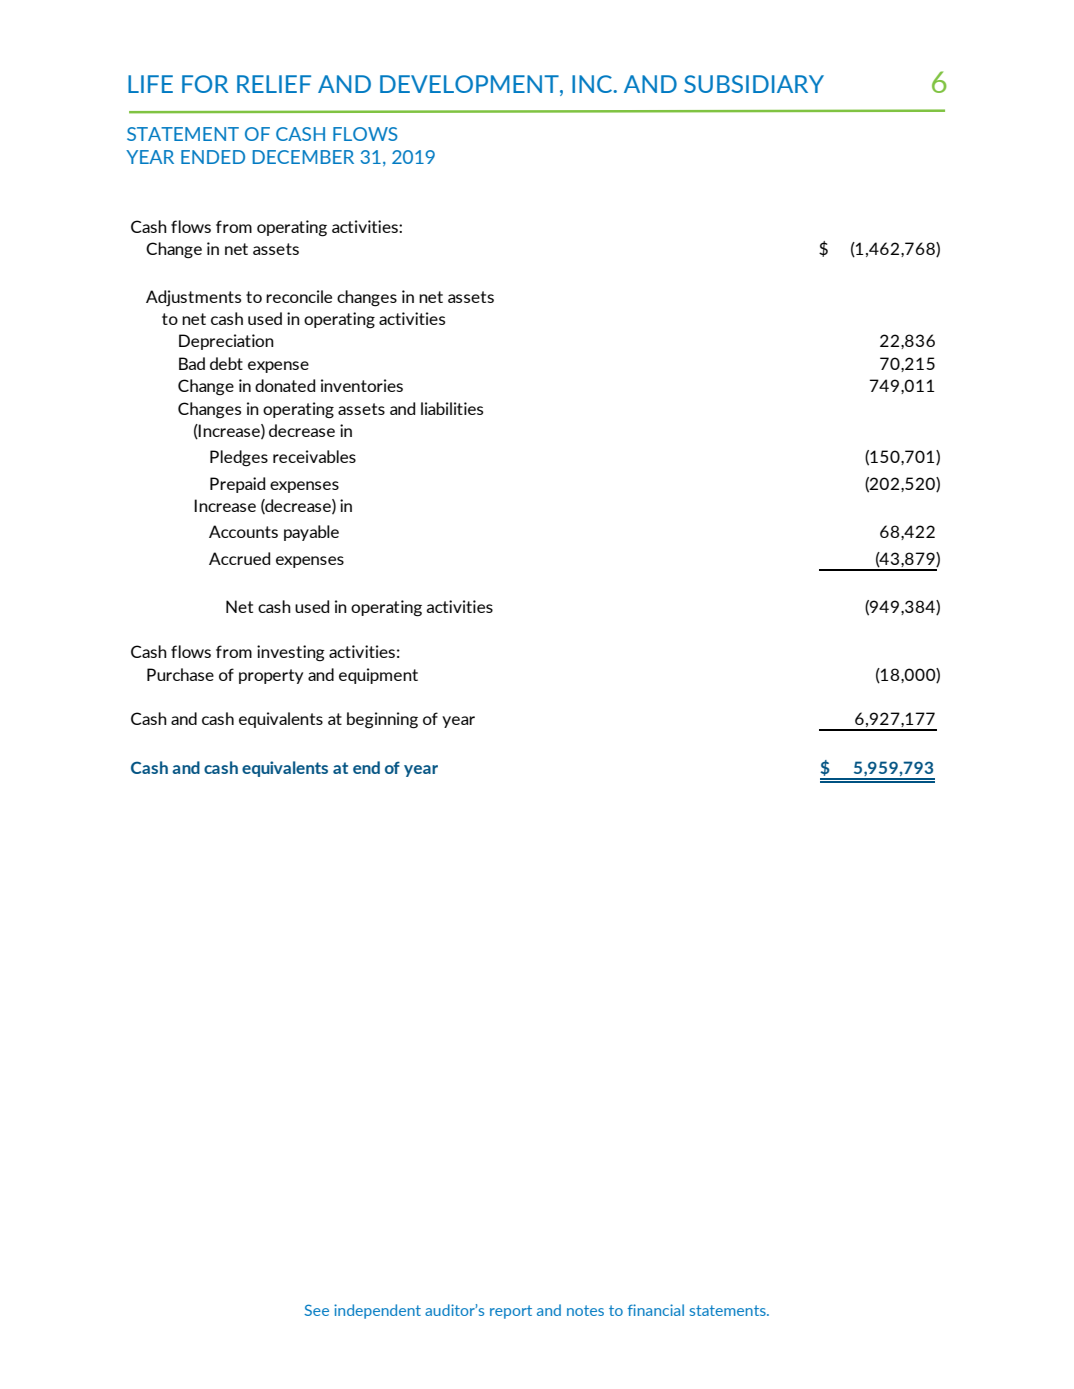  I want to click on equipment, so click(378, 676).
